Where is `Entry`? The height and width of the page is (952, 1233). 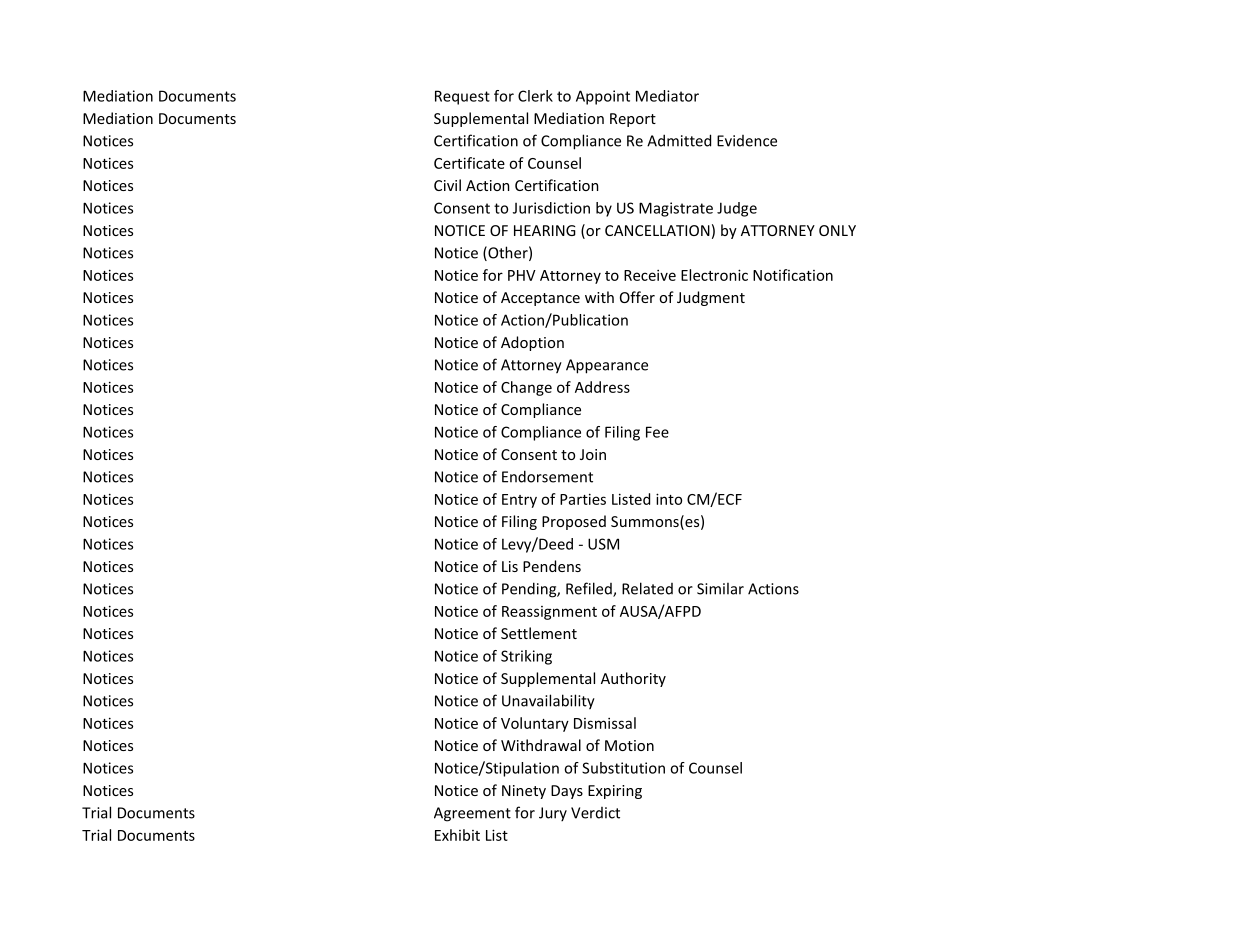 Entry is located at coordinates (519, 501).
